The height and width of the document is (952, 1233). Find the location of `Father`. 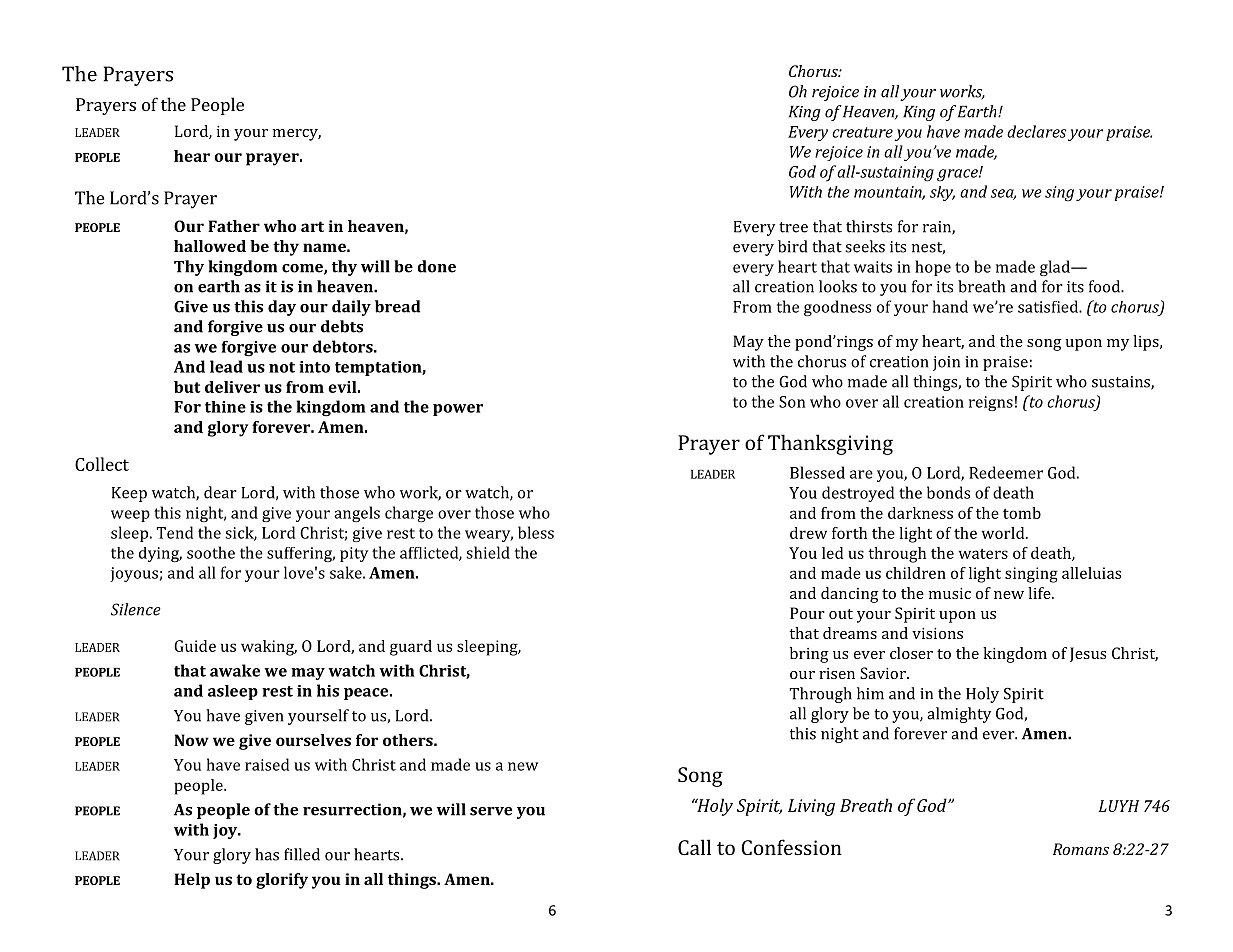

Father is located at coordinates (234, 226).
